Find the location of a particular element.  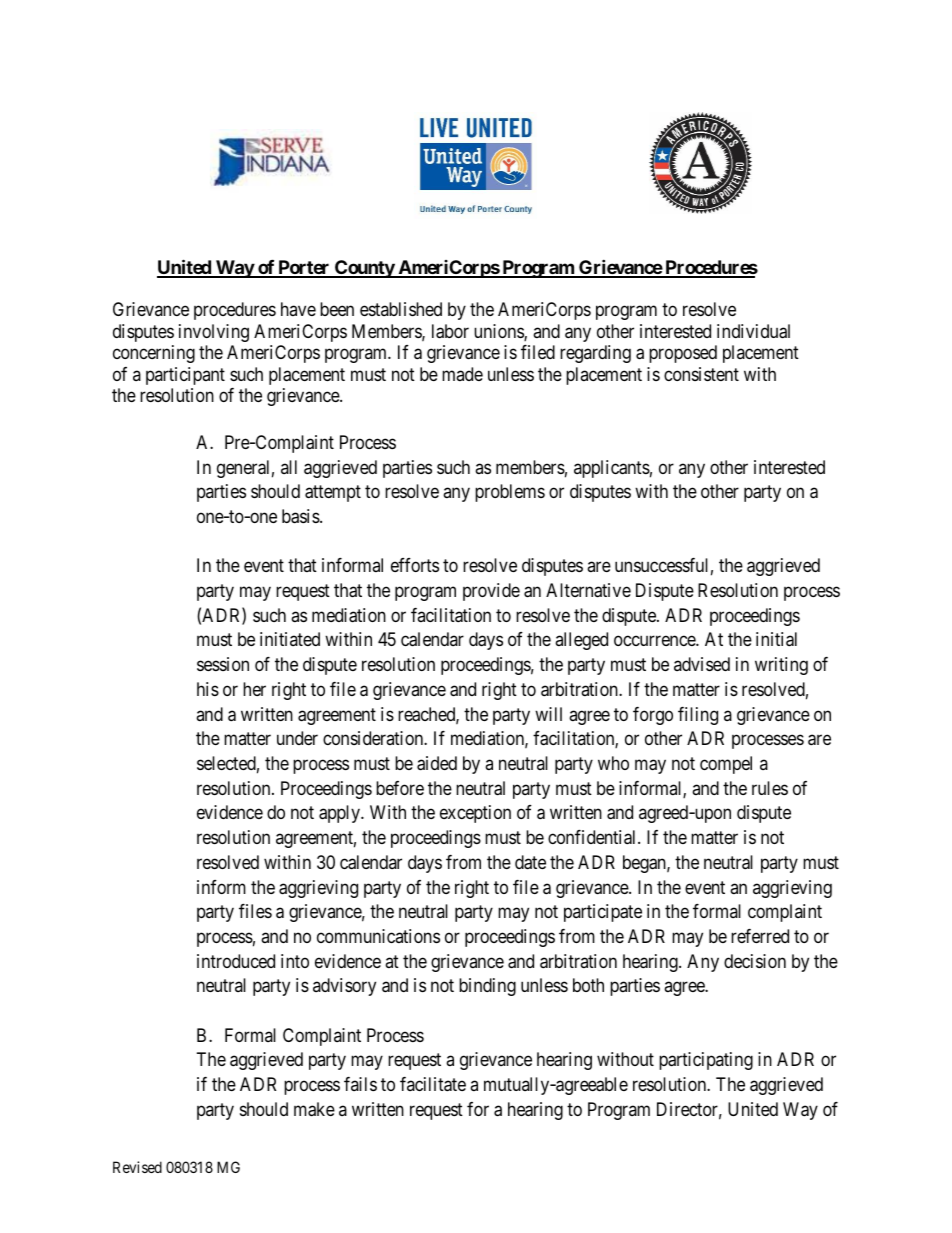

labor is located at coordinates (450, 331).
